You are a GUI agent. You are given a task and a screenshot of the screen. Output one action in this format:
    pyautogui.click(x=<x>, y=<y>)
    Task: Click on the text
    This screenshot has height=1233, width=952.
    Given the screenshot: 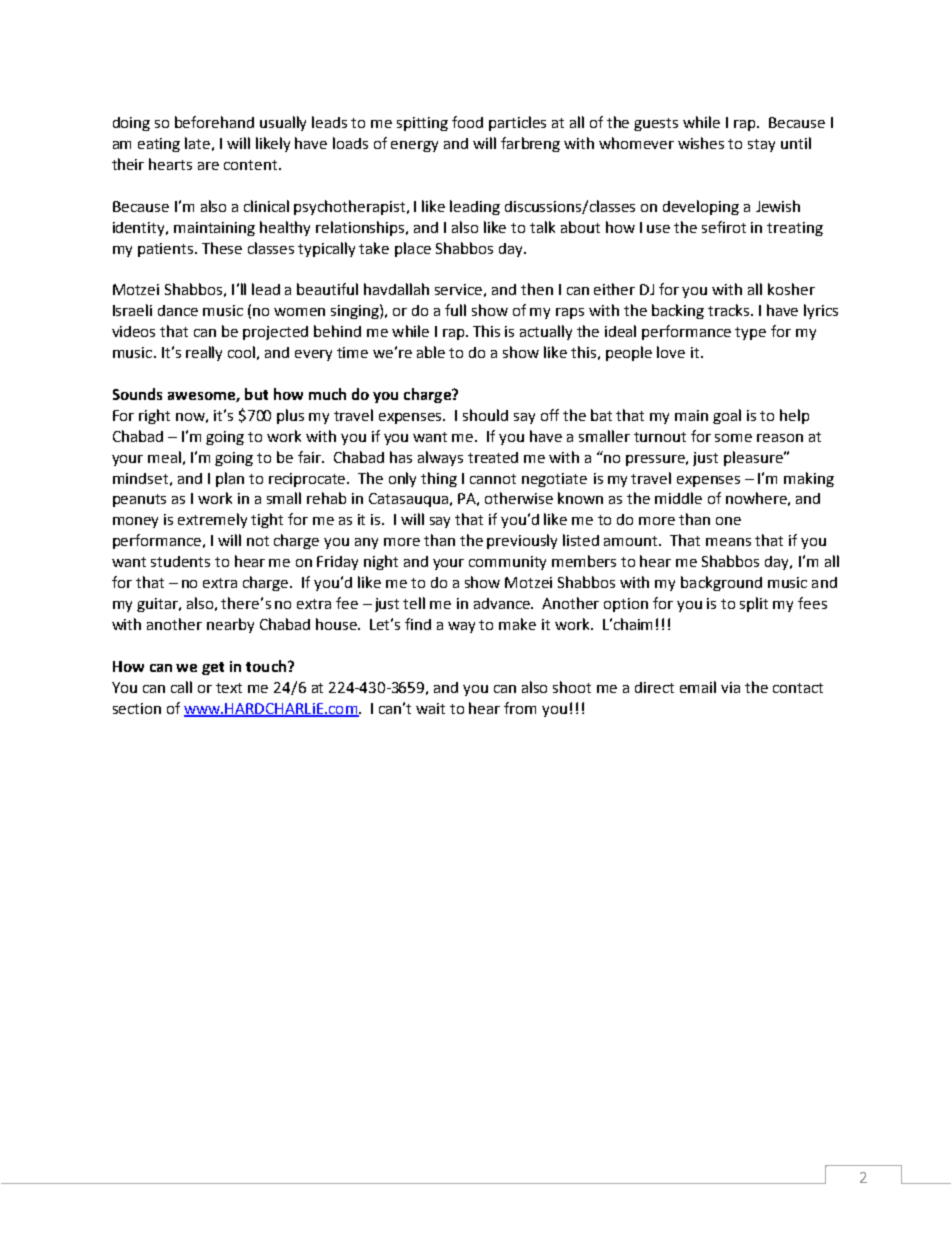 What is the action you would take?
    pyautogui.click(x=229, y=688)
